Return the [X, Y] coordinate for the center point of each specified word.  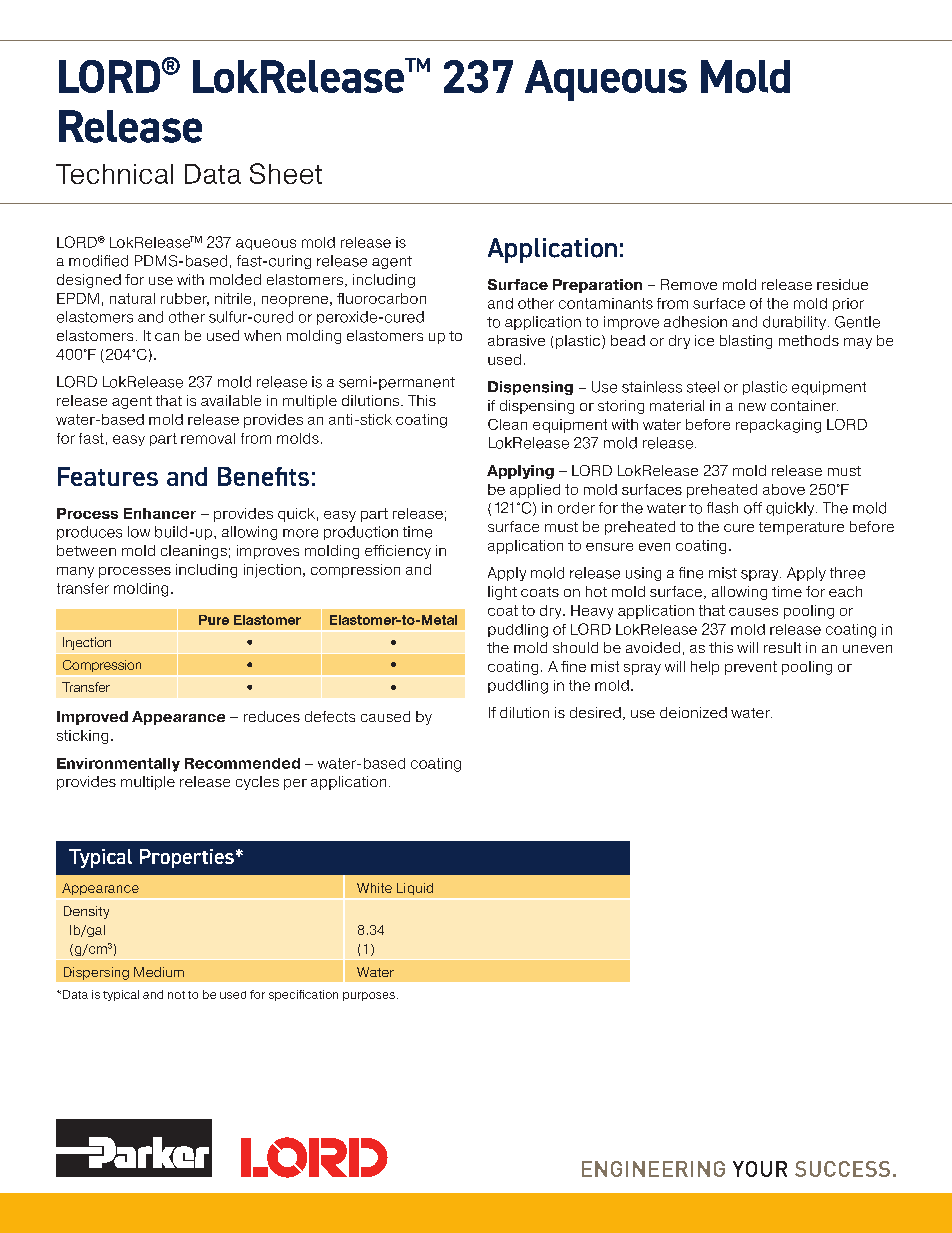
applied [535, 491]
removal [208, 438]
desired [595, 712]
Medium [159, 972]
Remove [689, 284]
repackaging [778, 426]
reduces [272, 716]
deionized [693, 712]
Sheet [286, 173]
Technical [114, 174]
